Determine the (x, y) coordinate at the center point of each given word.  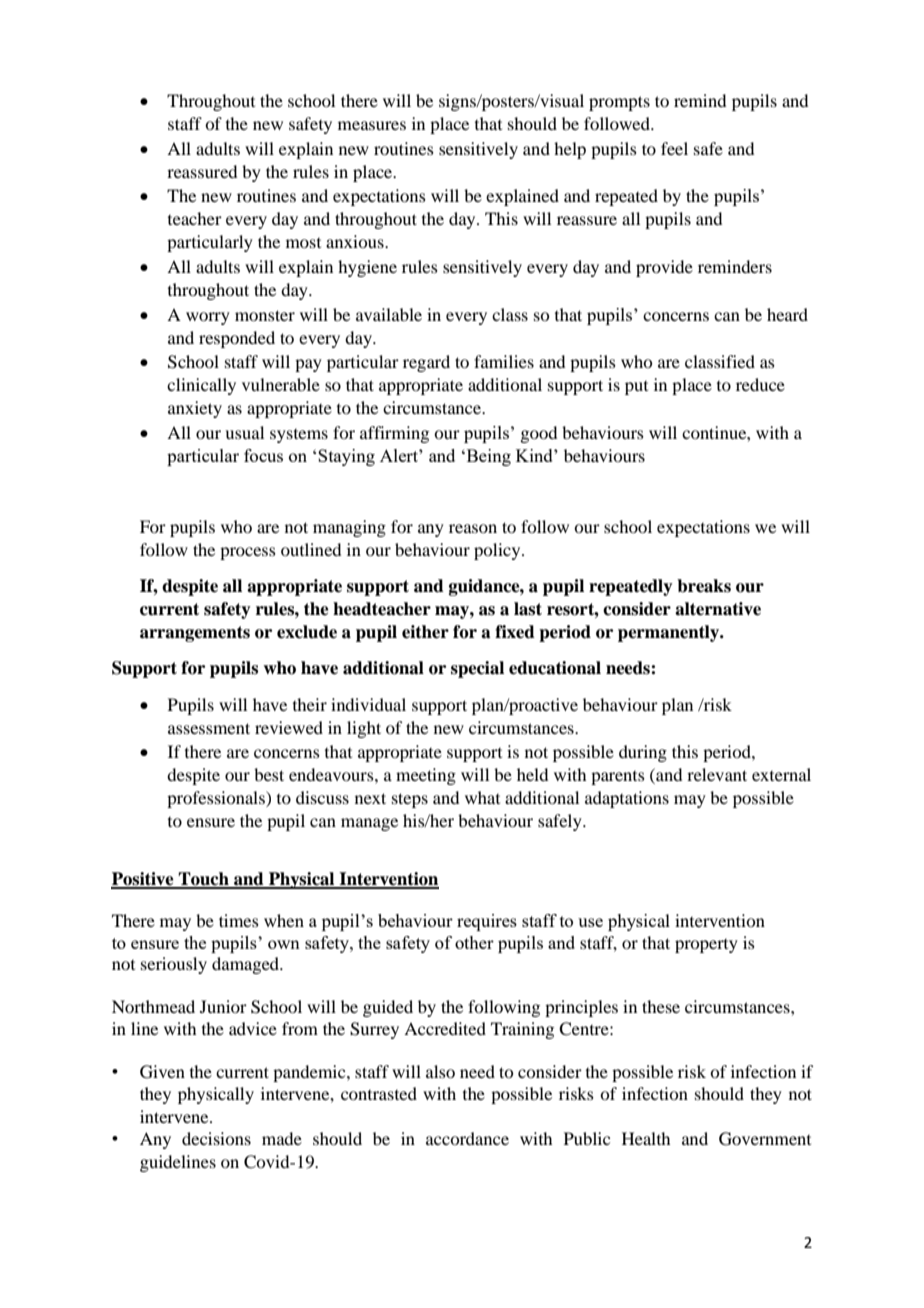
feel (674, 148)
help (570, 150)
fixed (515, 632)
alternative (718, 609)
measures (372, 125)
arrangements (195, 634)
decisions (216, 1138)
